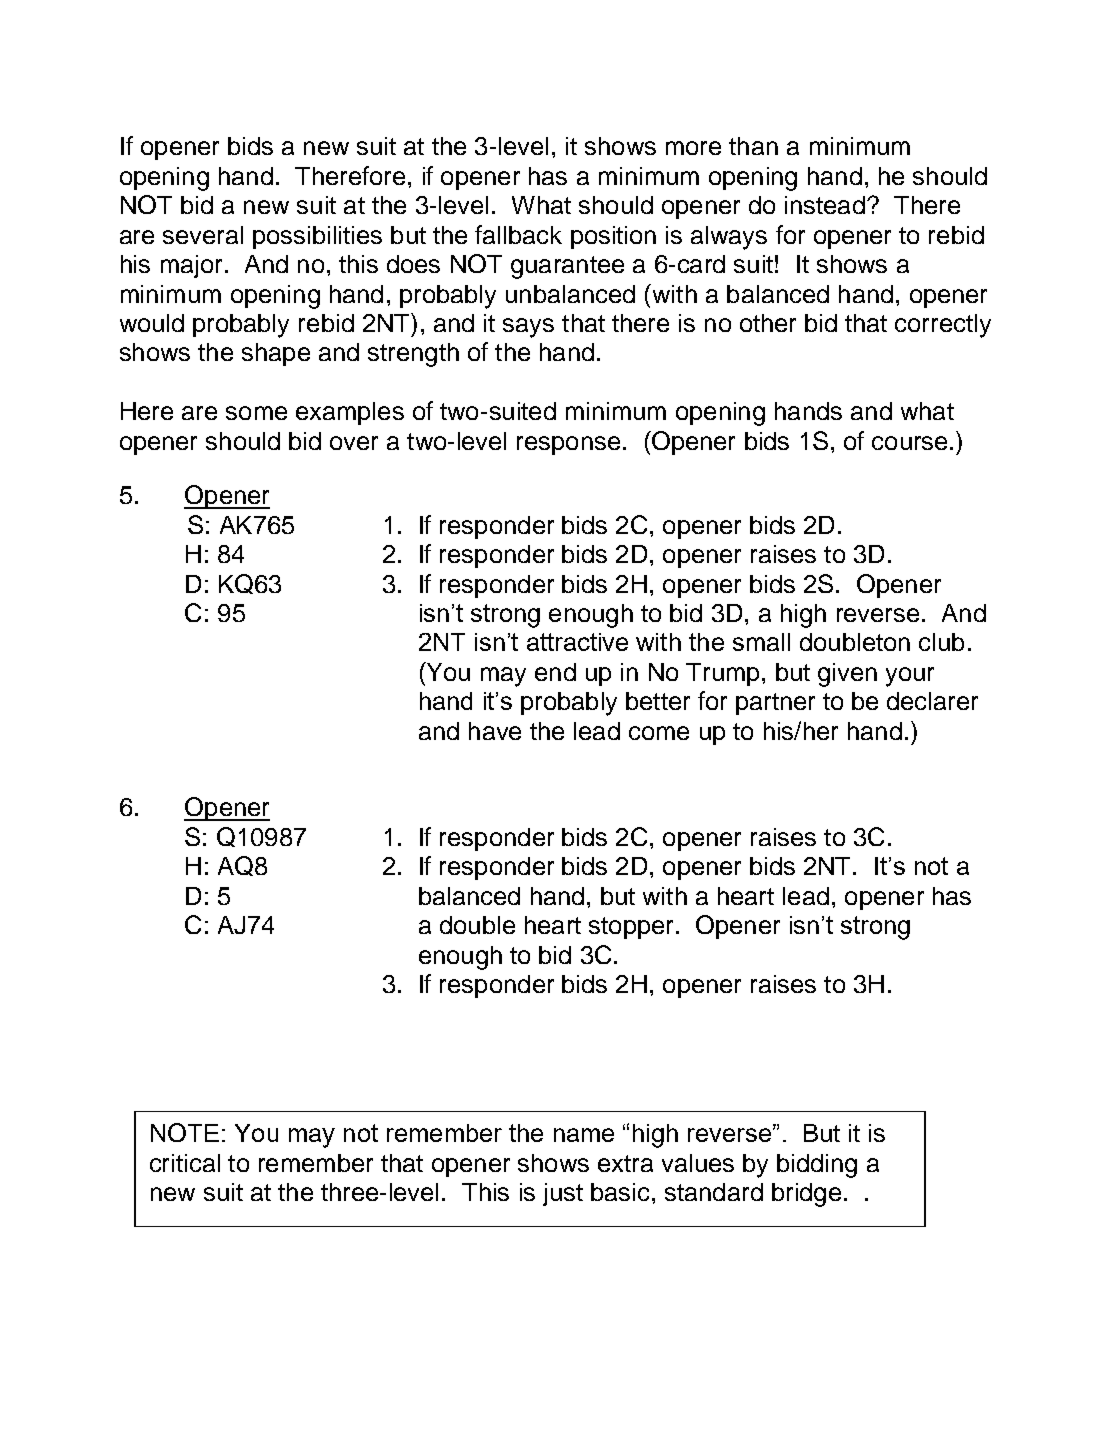  I want to click on instead, so click(825, 205).
